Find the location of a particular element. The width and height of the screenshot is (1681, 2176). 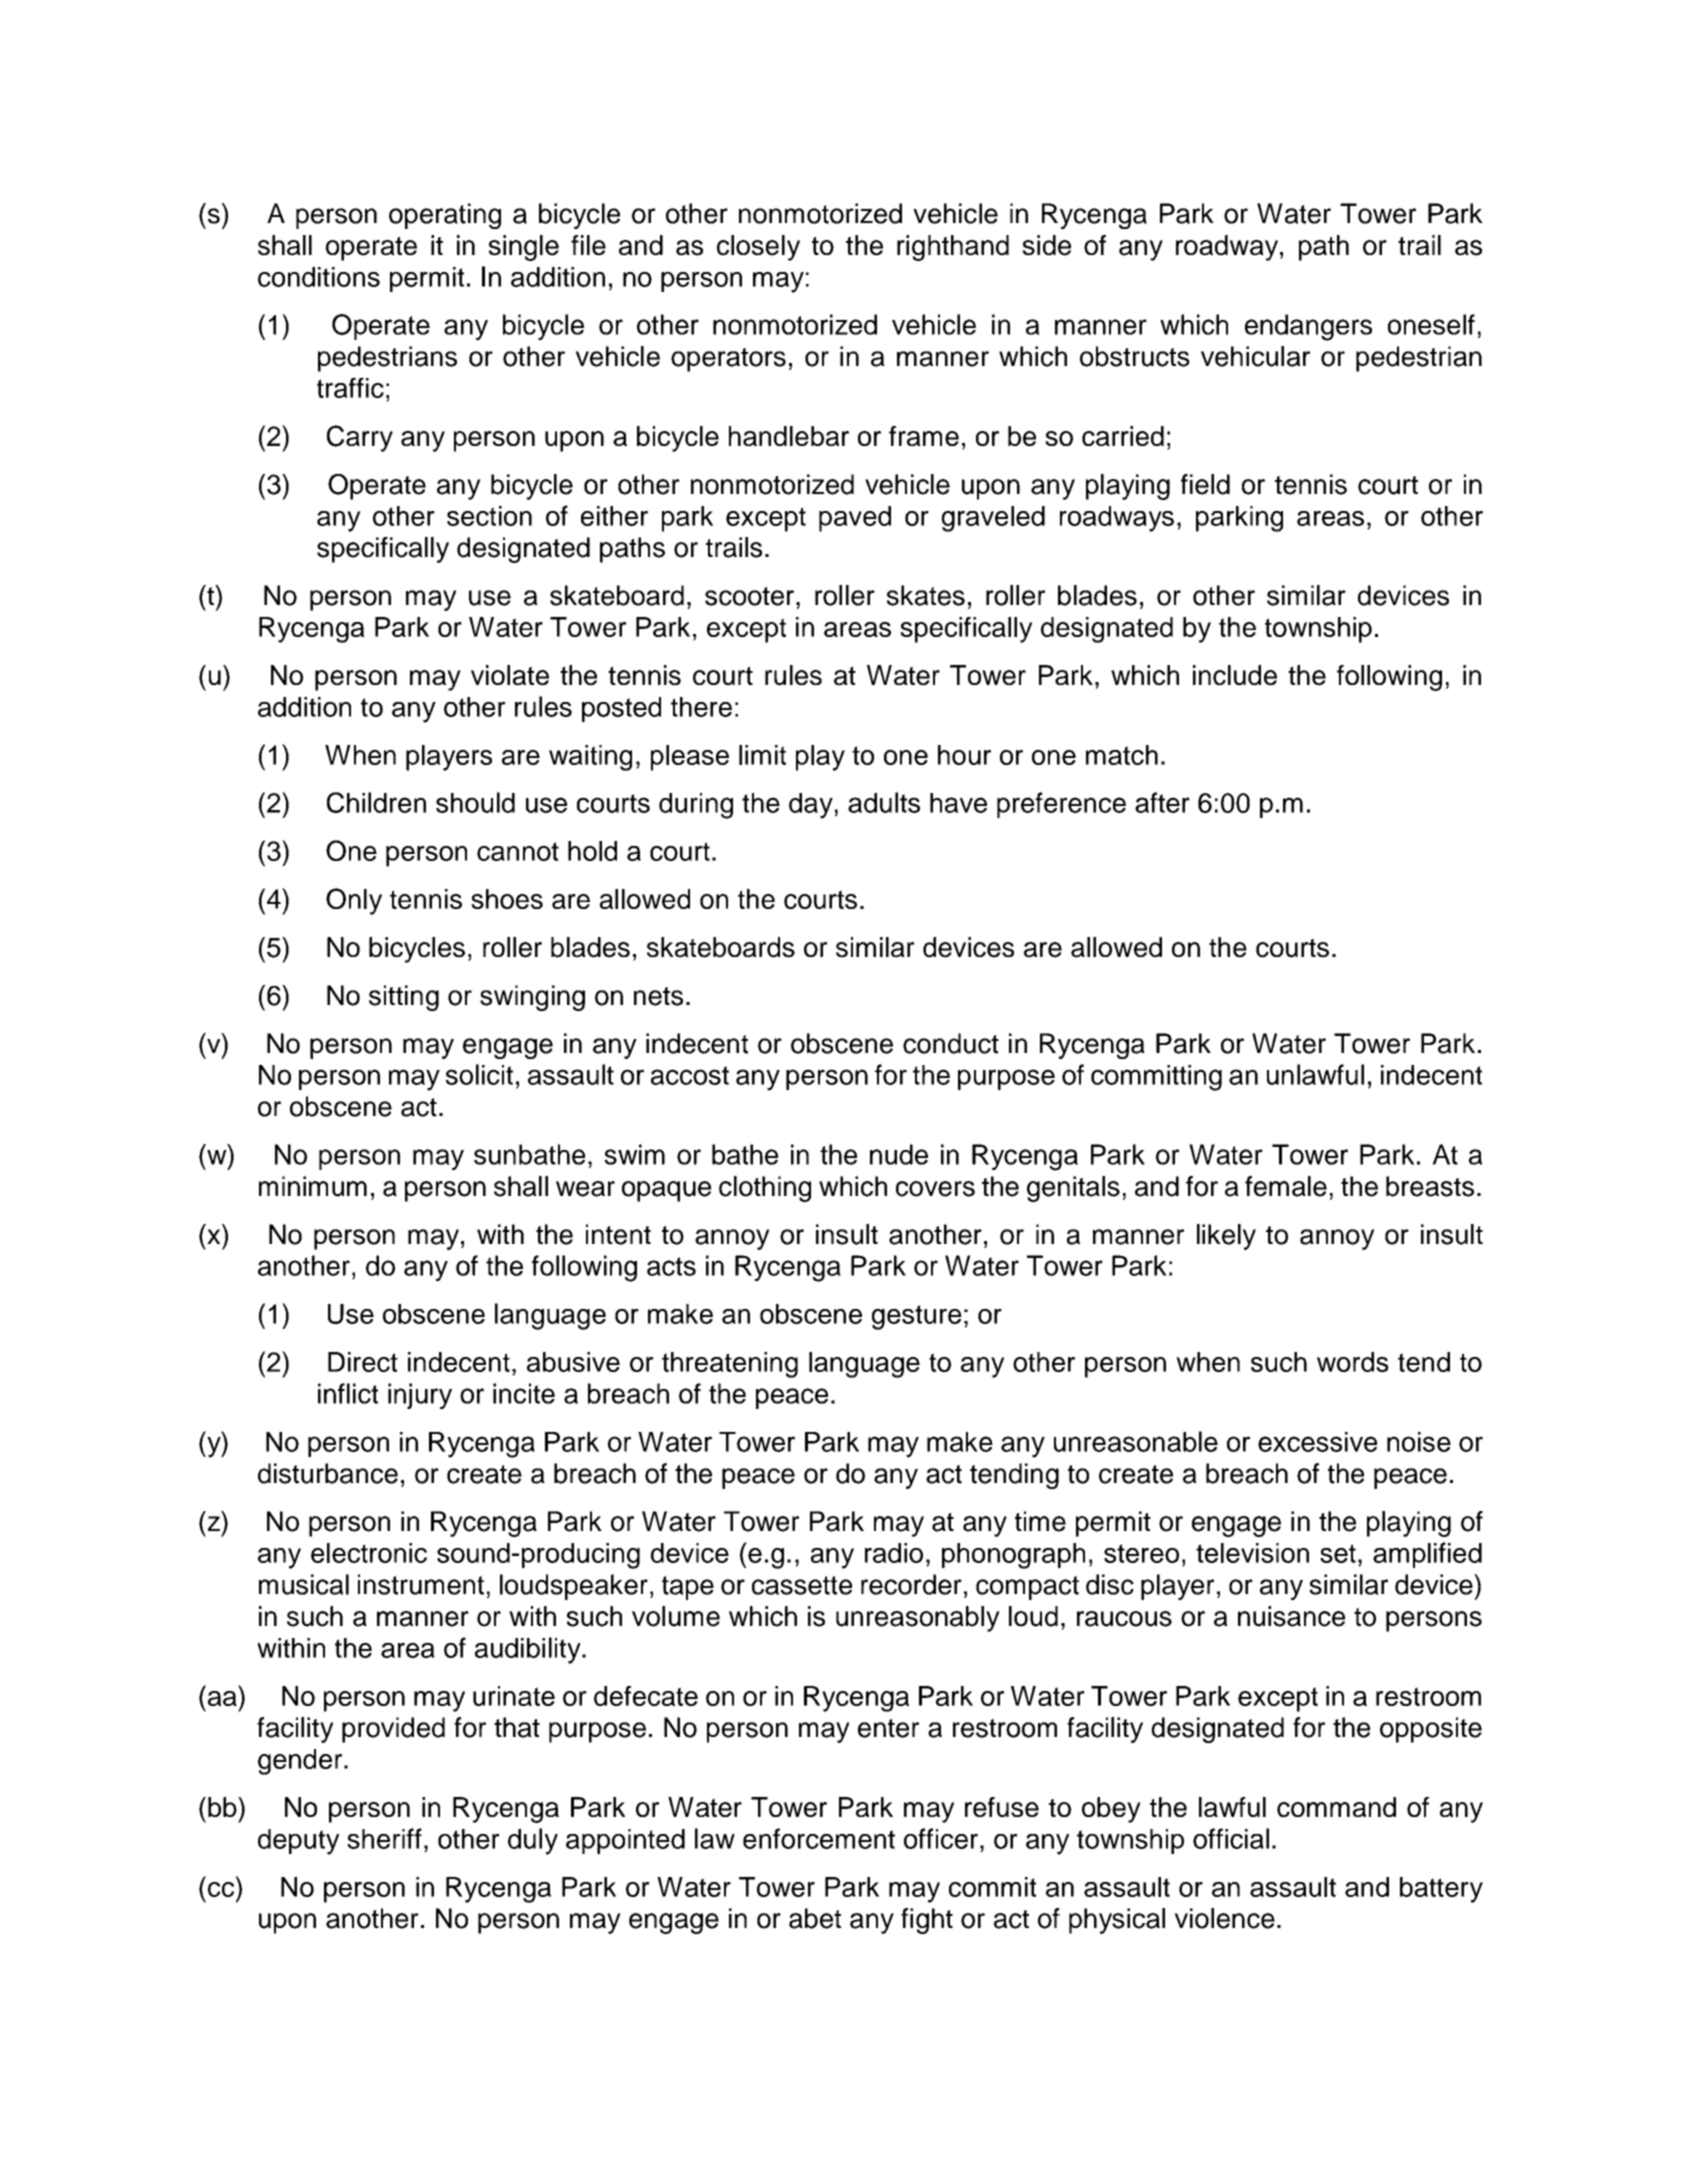

operating is located at coordinates (445, 216).
